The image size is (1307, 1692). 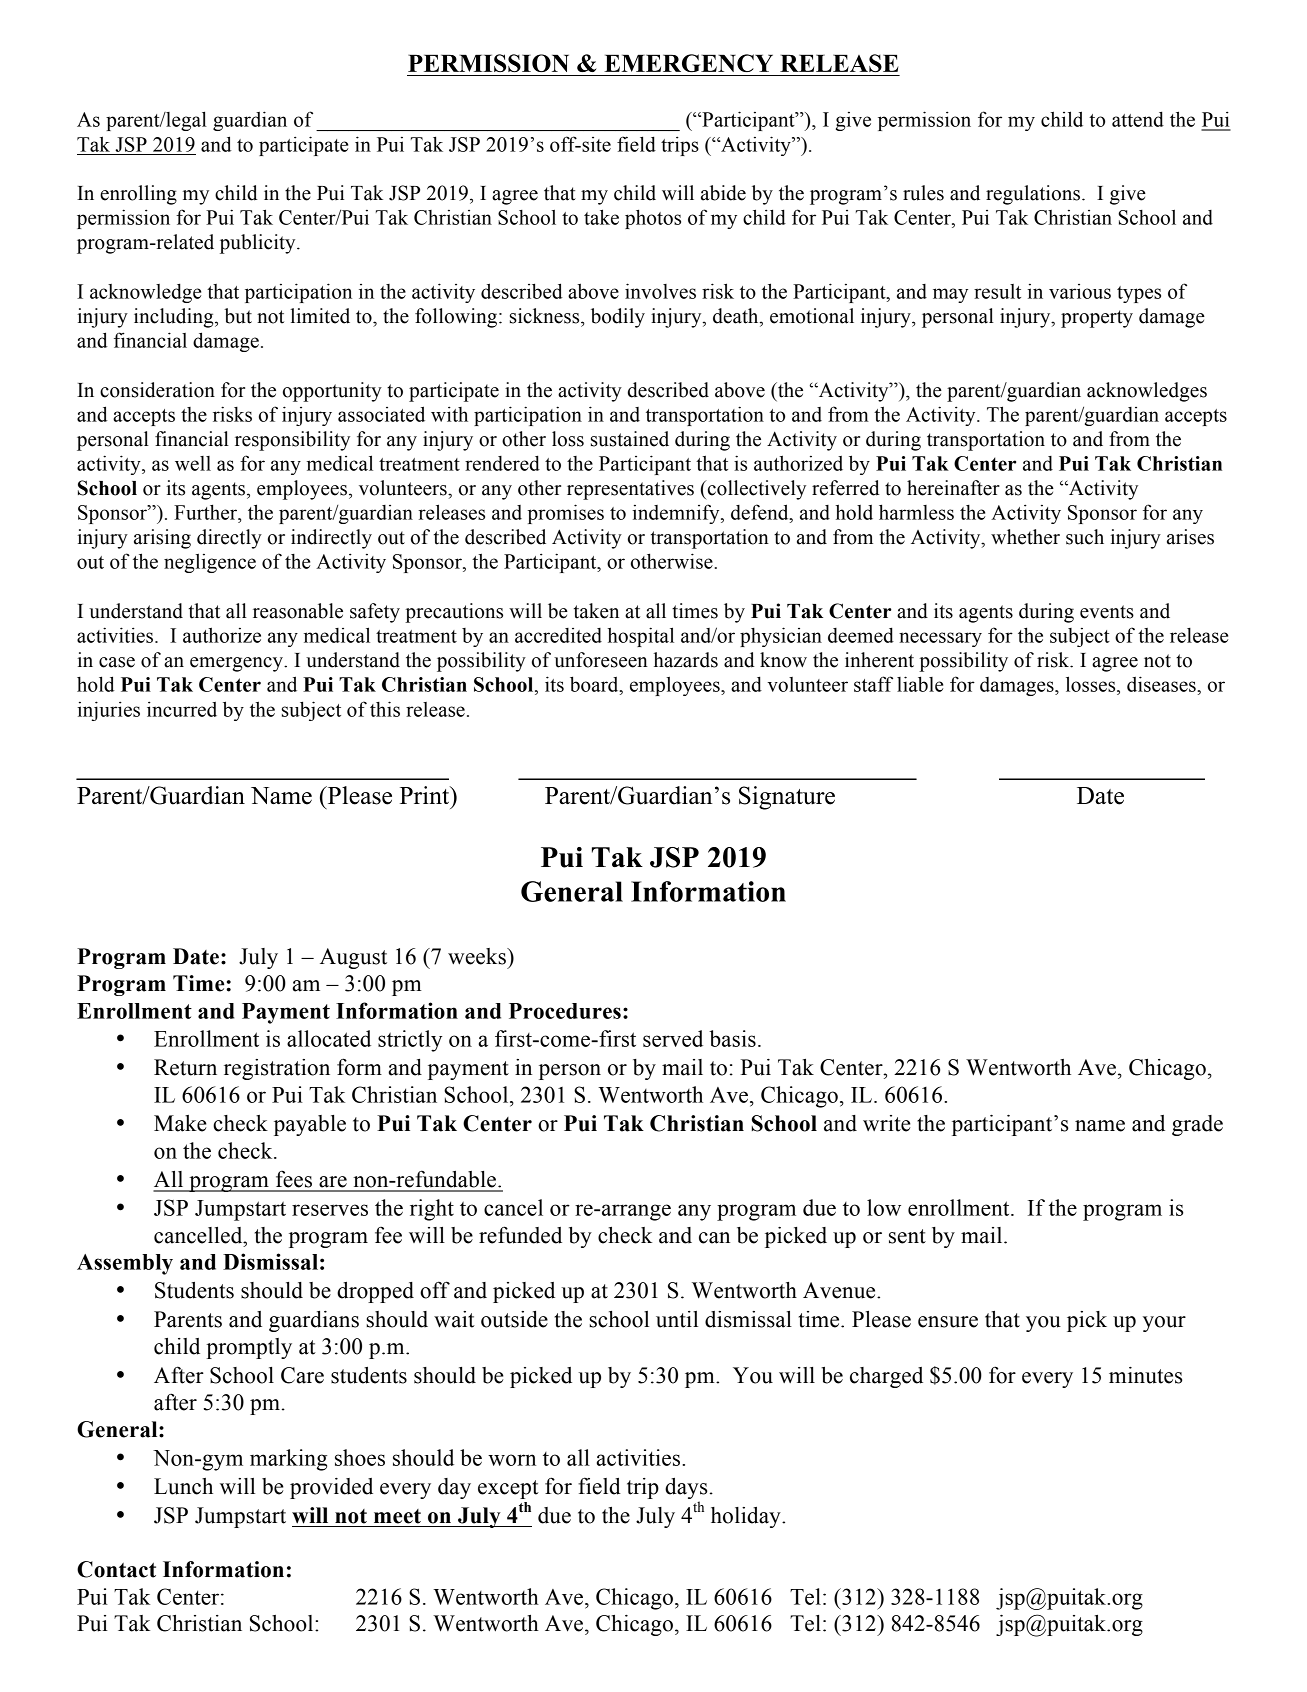 I want to click on diseases, so click(x=1162, y=684).
